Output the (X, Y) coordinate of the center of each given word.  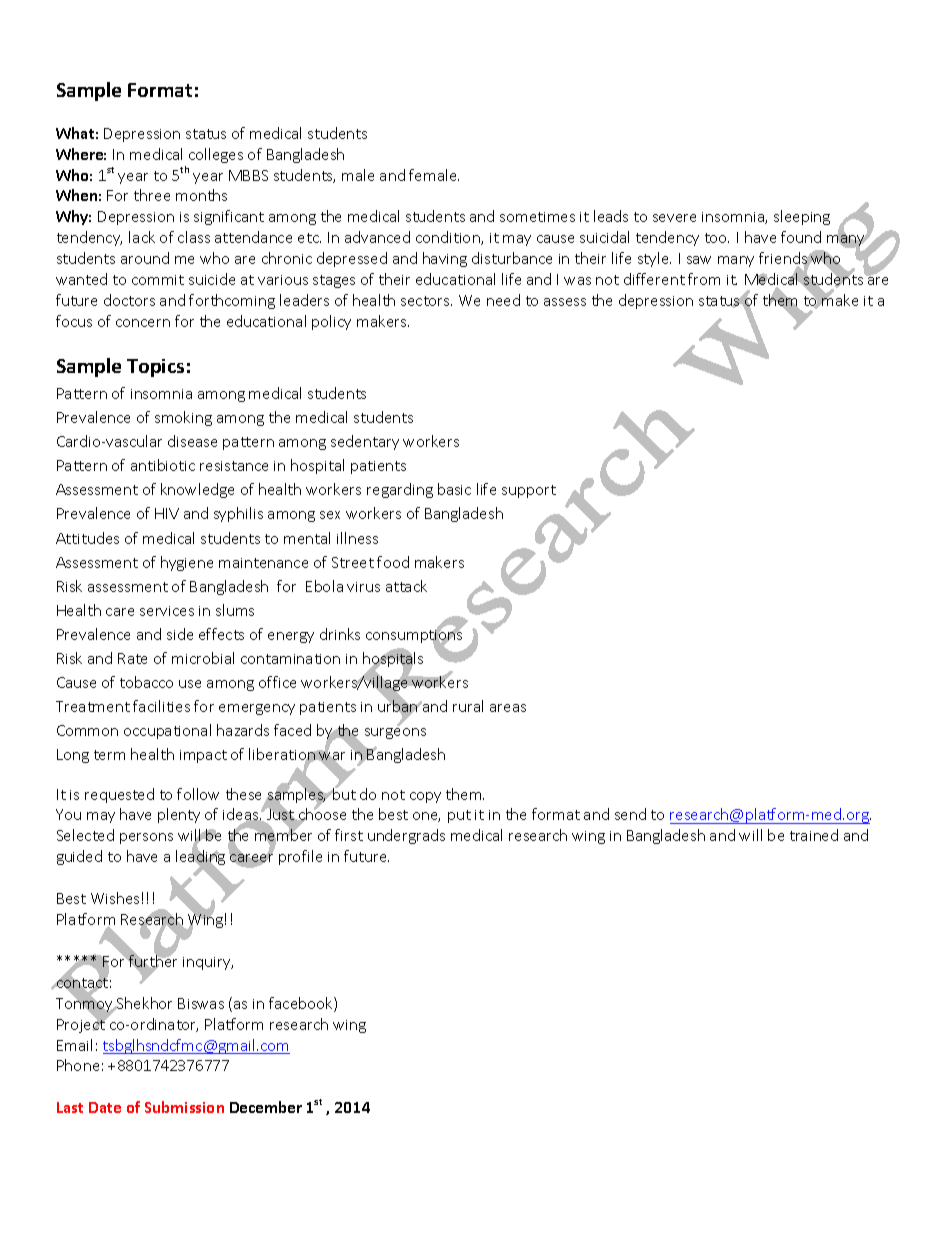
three (152, 195)
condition (449, 238)
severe (674, 218)
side (180, 634)
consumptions (414, 636)
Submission (184, 1107)
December (266, 1107)
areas (508, 708)
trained (814, 835)
